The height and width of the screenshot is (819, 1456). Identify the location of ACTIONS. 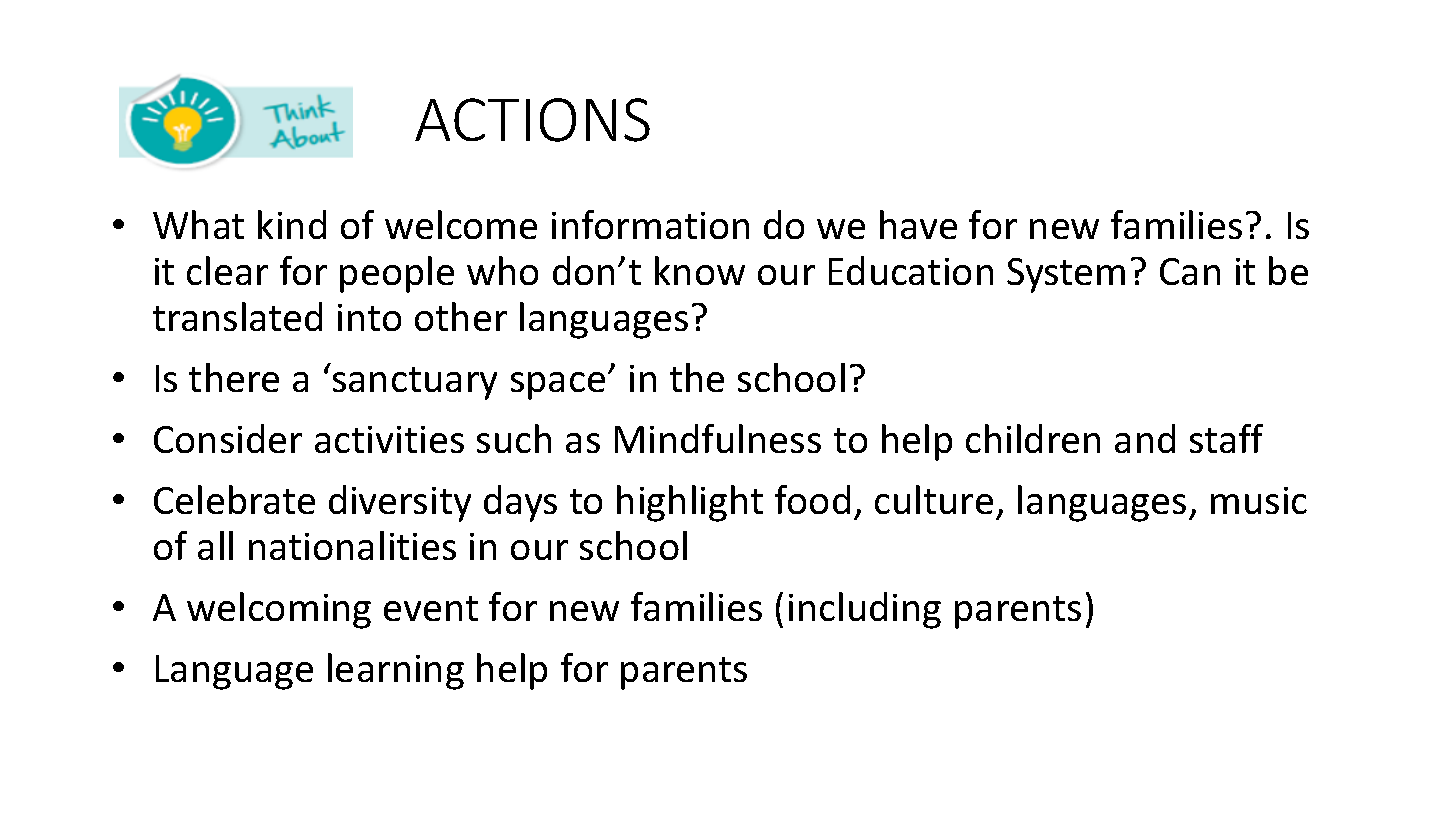
(532, 120).
